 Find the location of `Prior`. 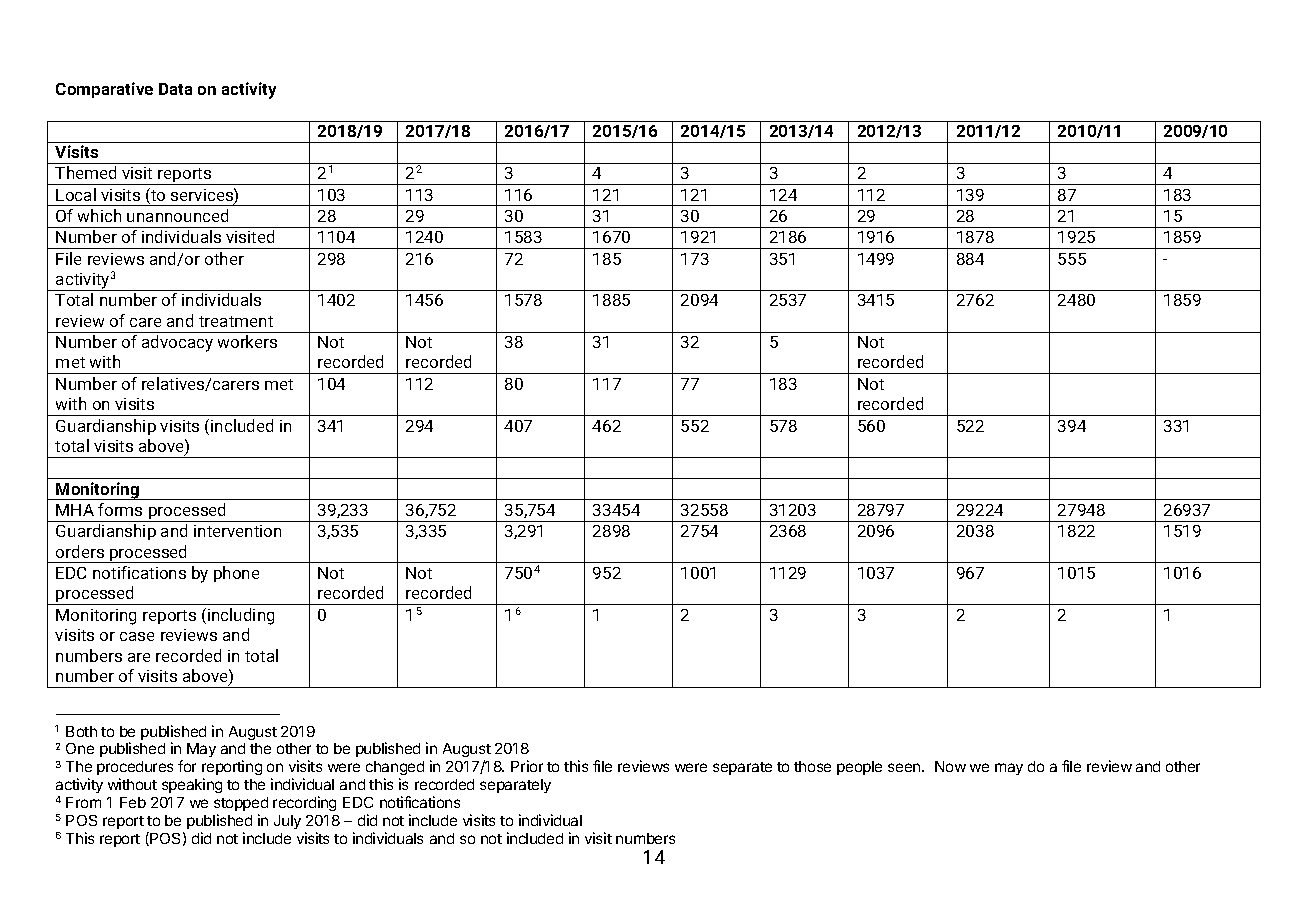

Prior is located at coordinates (527, 766).
